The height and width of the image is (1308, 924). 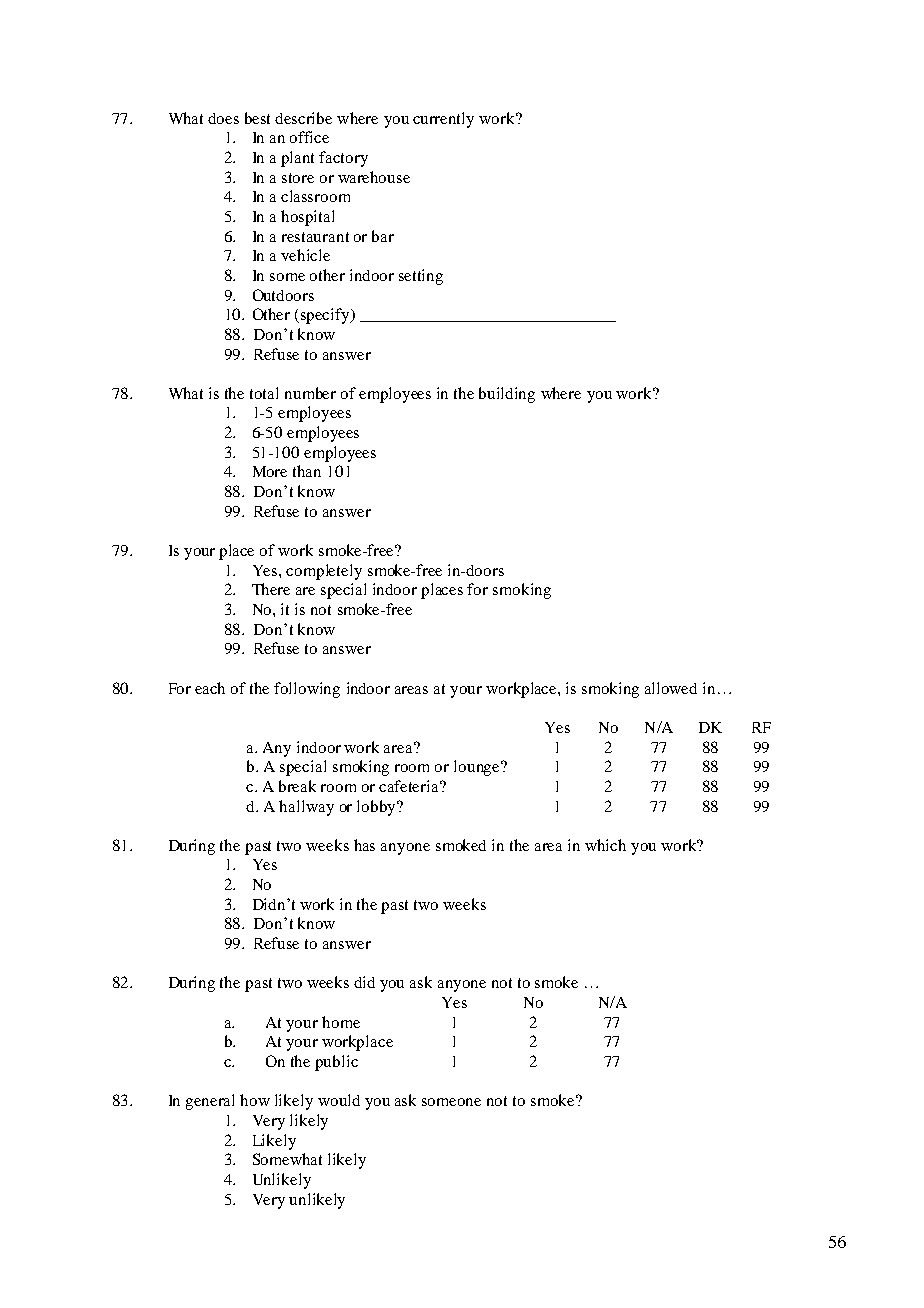 What do you see at coordinates (671, 688) in the image?
I see `allowed` at bounding box center [671, 688].
